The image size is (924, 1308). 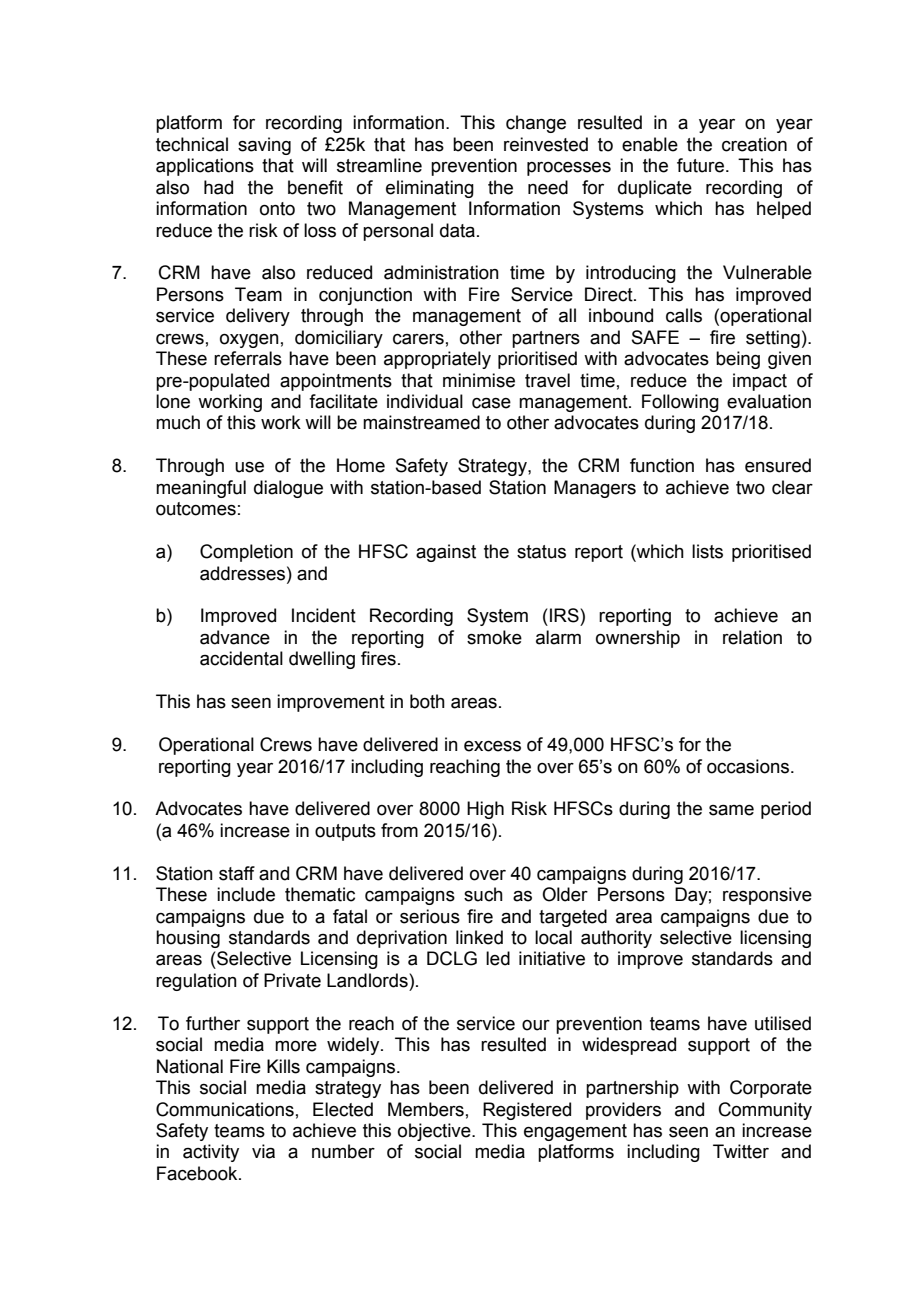 What do you see at coordinates (485, 810) in the page?
I see `High` at bounding box center [485, 810].
